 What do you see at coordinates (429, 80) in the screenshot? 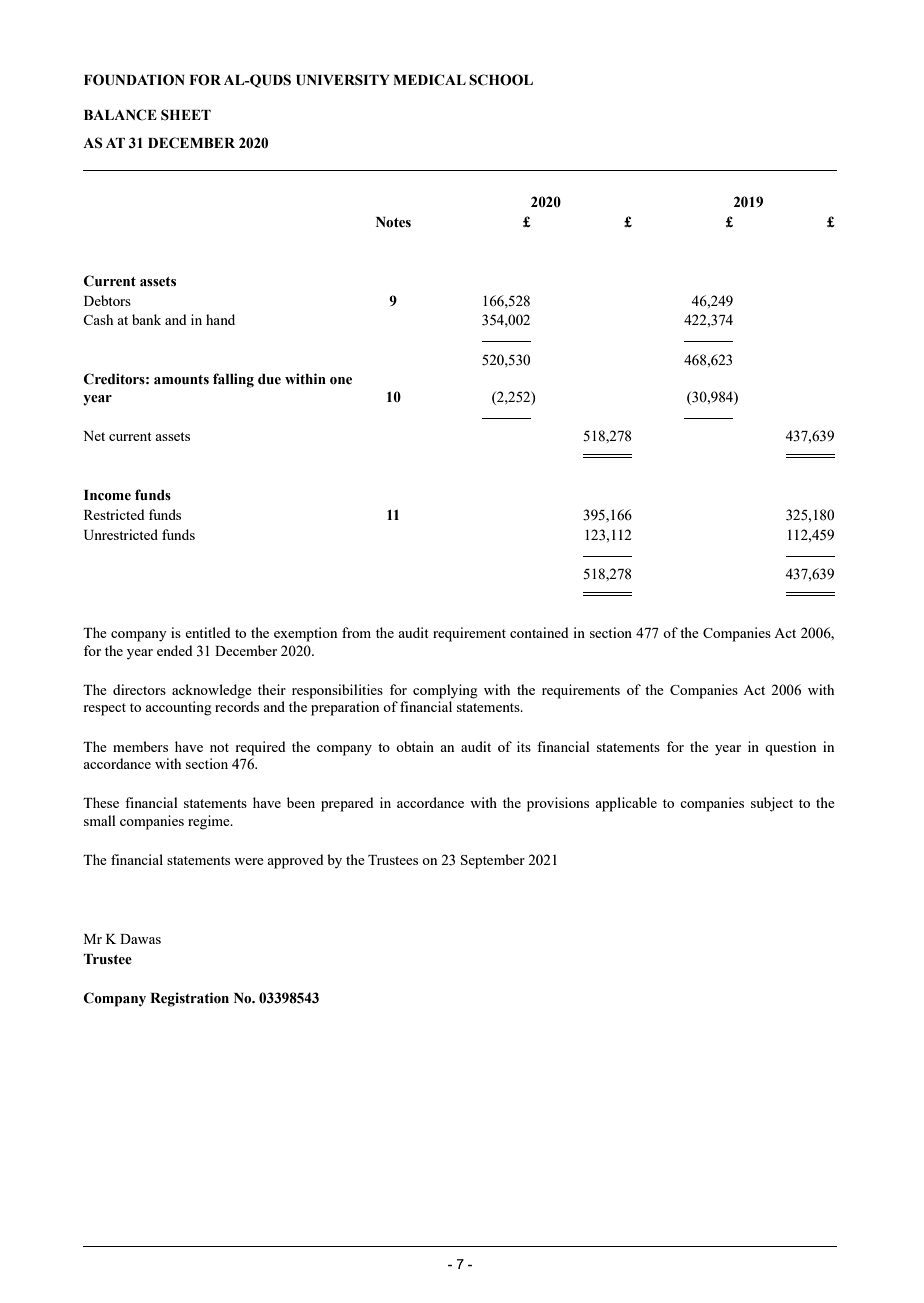
I see `MEDICAL` at bounding box center [429, 80].
